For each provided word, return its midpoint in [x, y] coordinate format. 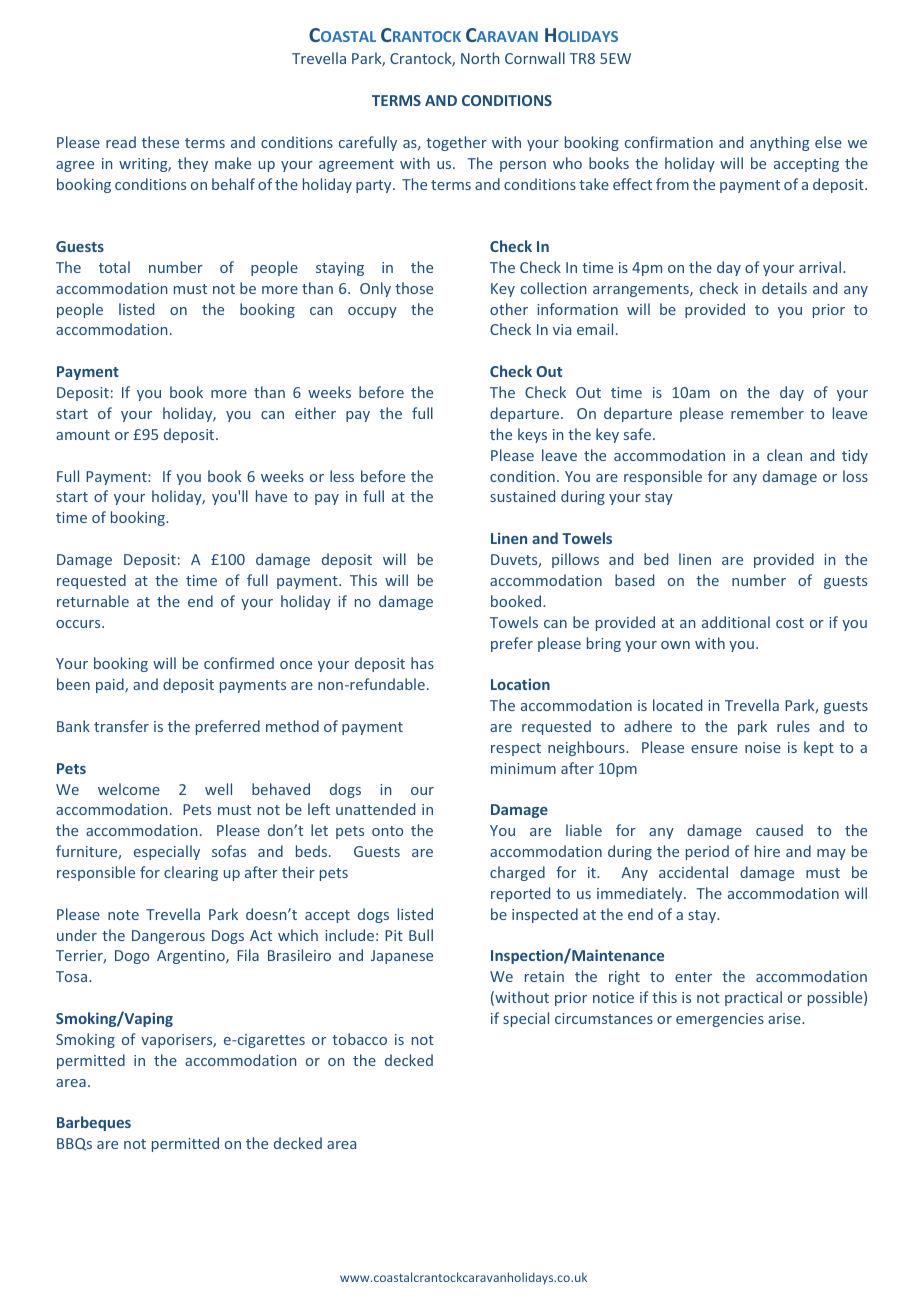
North [480, 58]
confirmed [239, 663]
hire [767, 851]
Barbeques [94, 1123]
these [160, 142]
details [784, 288]
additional [736, 622]
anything [779, 143]
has [422, 663]
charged [517, 873]
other [509, 309]
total [114, 267]
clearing [191, 873]
